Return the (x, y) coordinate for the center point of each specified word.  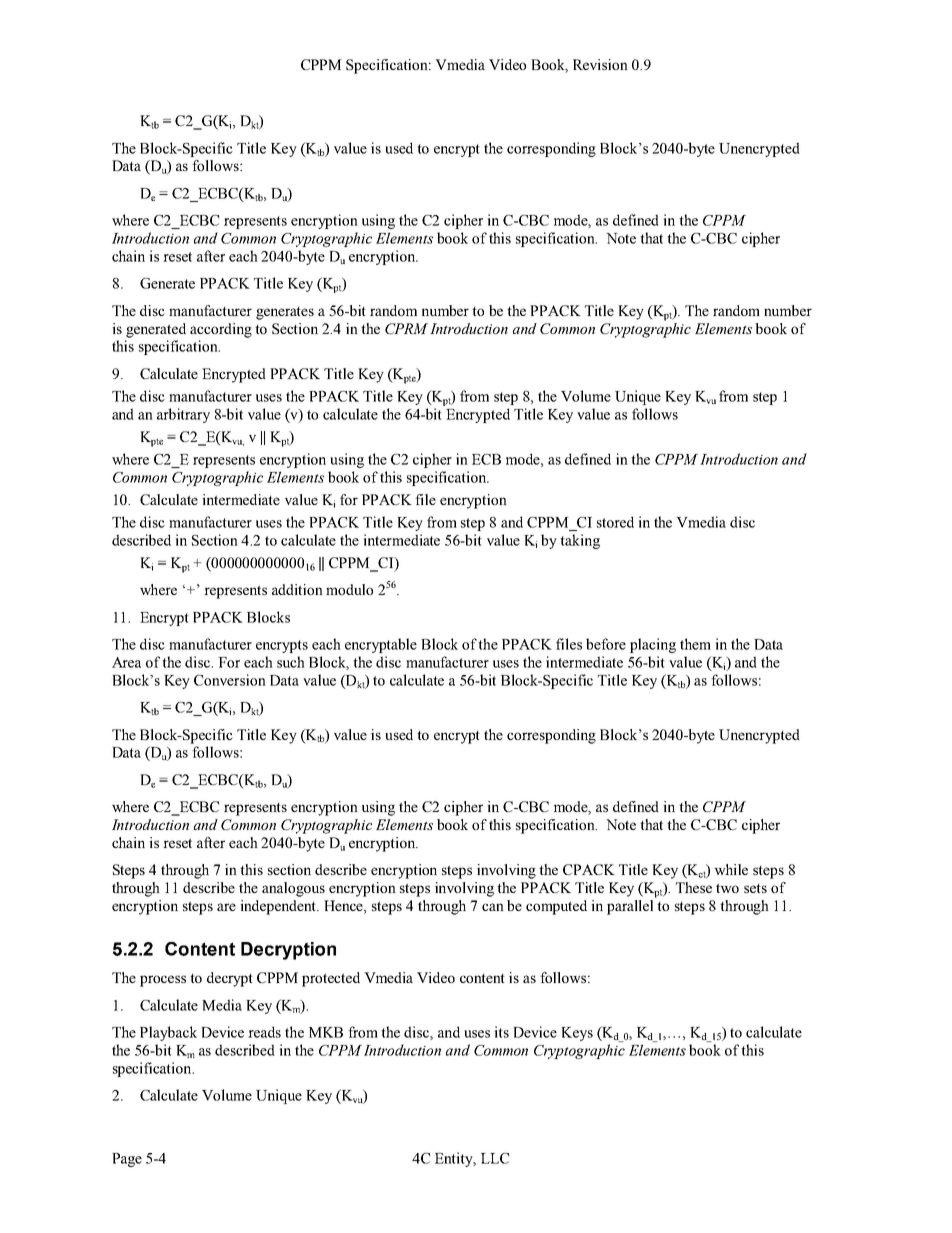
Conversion (230, 680)
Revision (600, 64)
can (493, 907)
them (695, 644)
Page (127, 1160)
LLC (495, 1158)
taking (580, 541)
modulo (349, 589)
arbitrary (183, 415)
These (694, 887)
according (221, 330)
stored (615, 522)
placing (653, 645)
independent (280, 907)
